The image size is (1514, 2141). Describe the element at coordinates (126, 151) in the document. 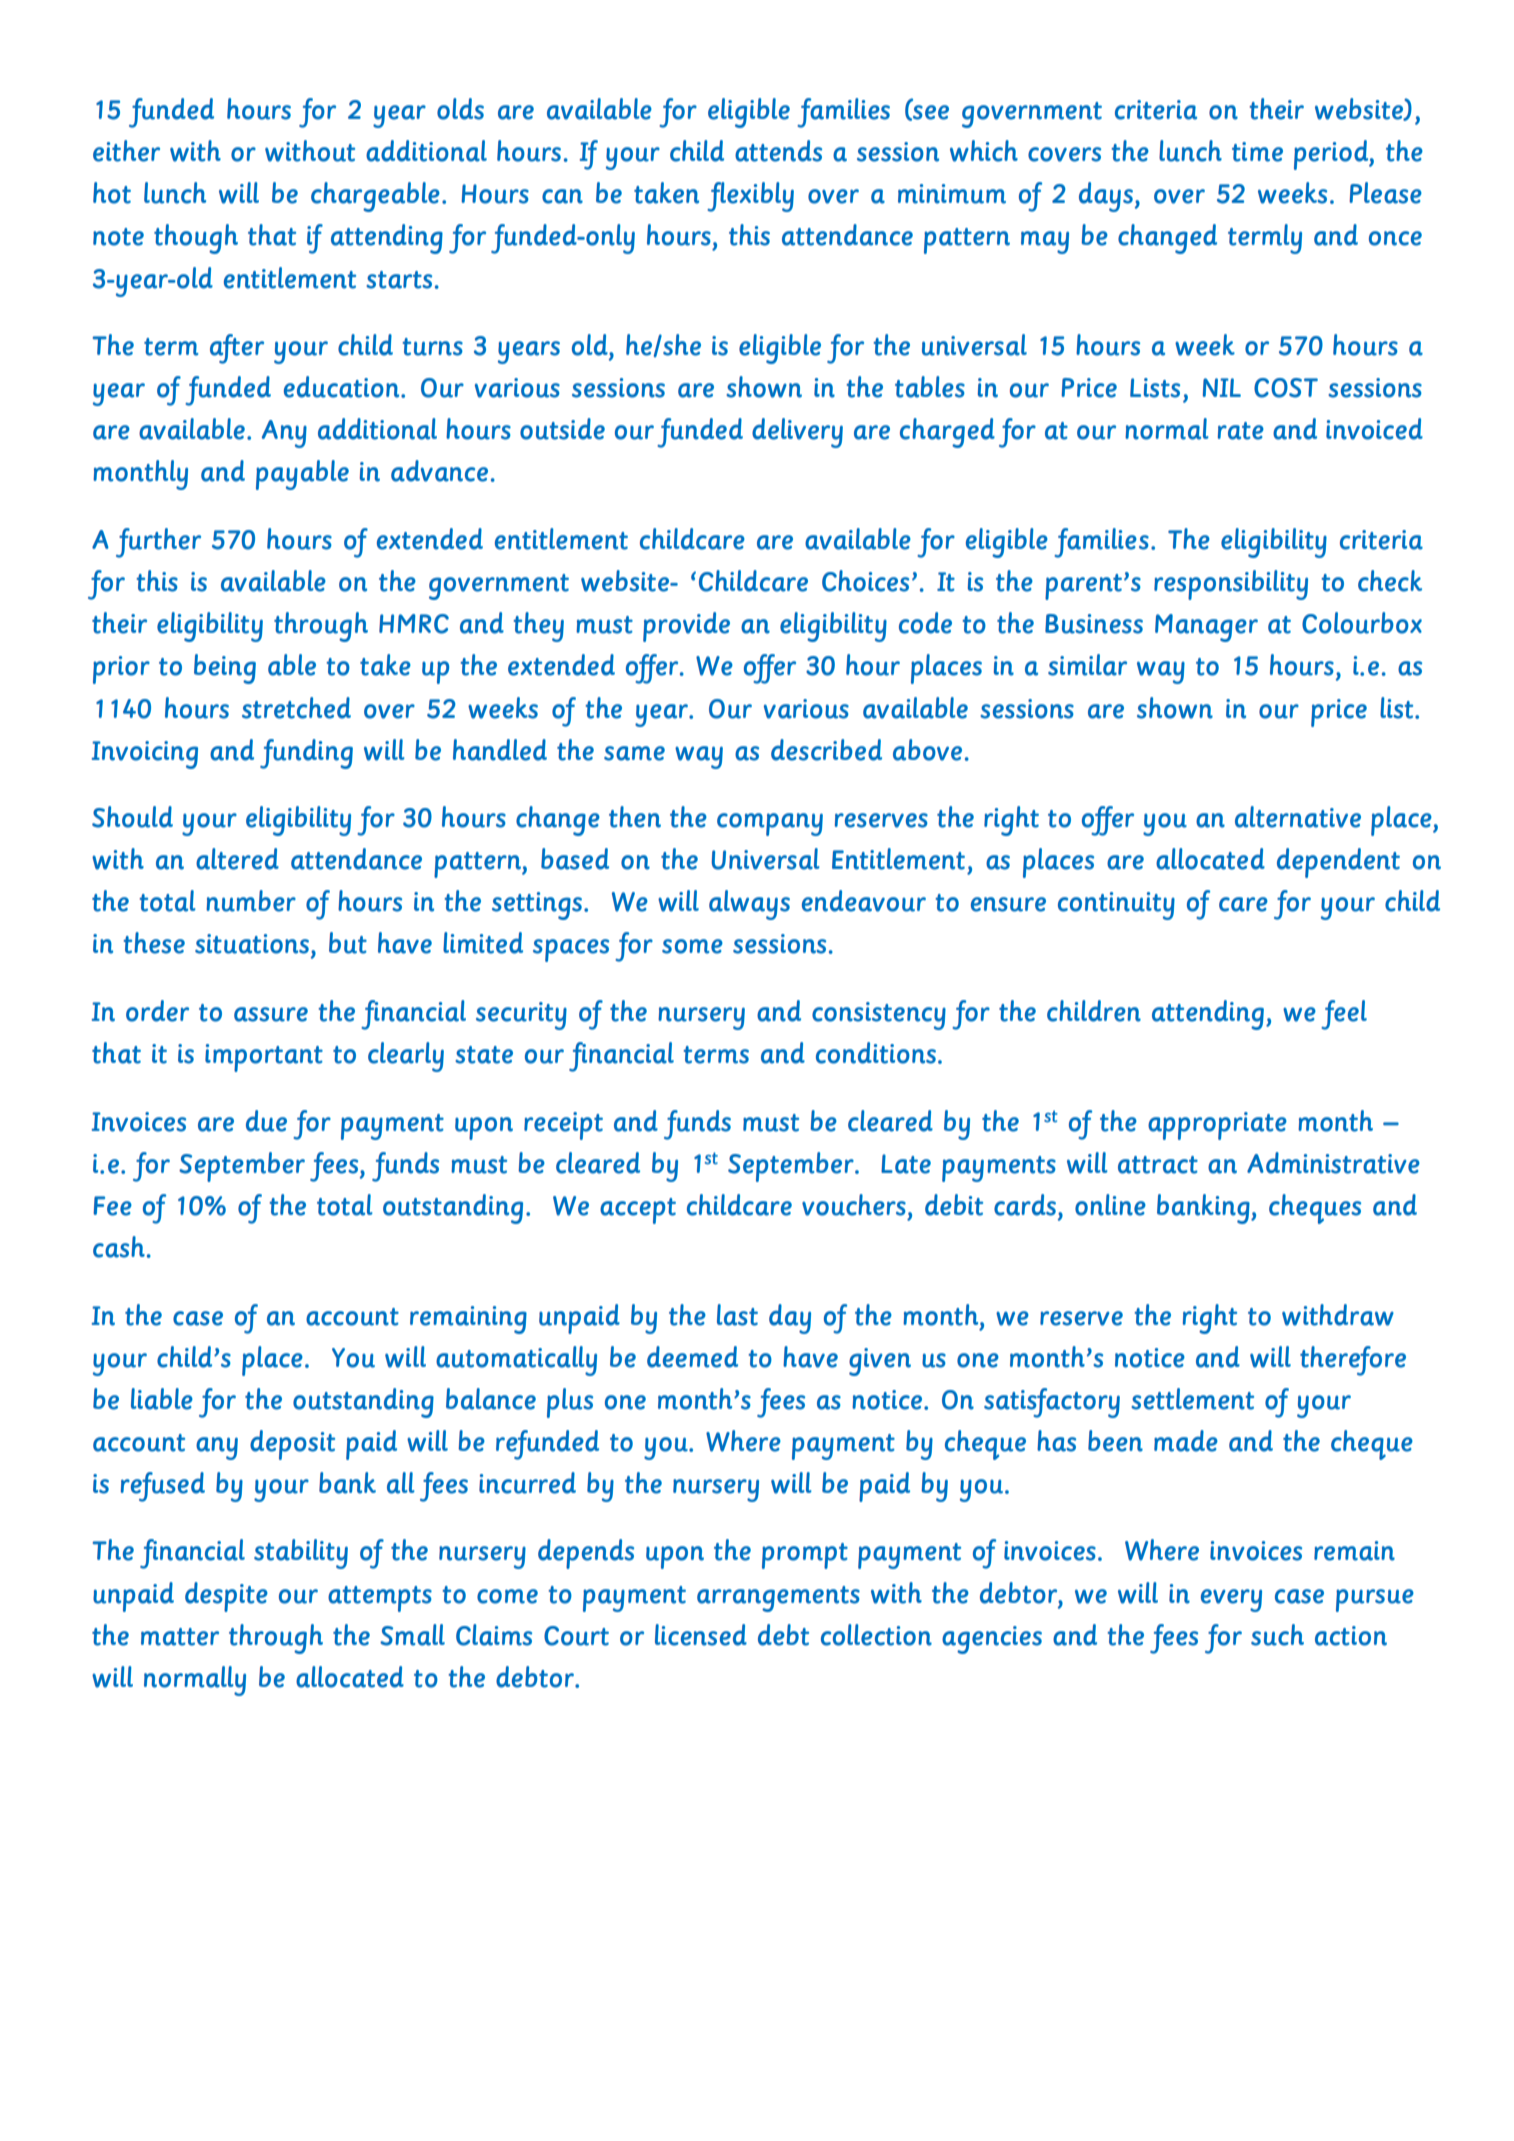

I see `either` at that location.
